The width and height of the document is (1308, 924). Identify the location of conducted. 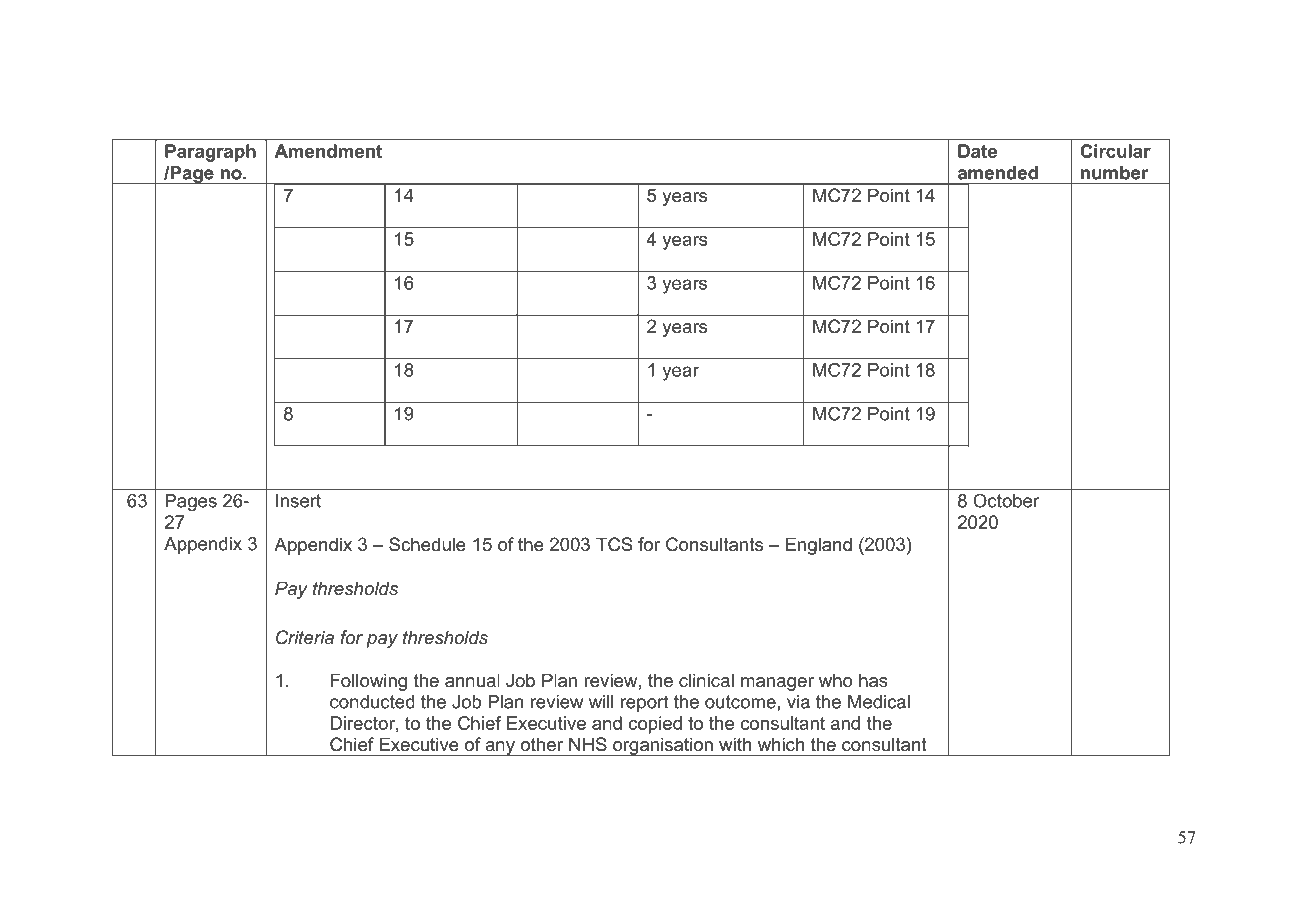
(372, 702).
